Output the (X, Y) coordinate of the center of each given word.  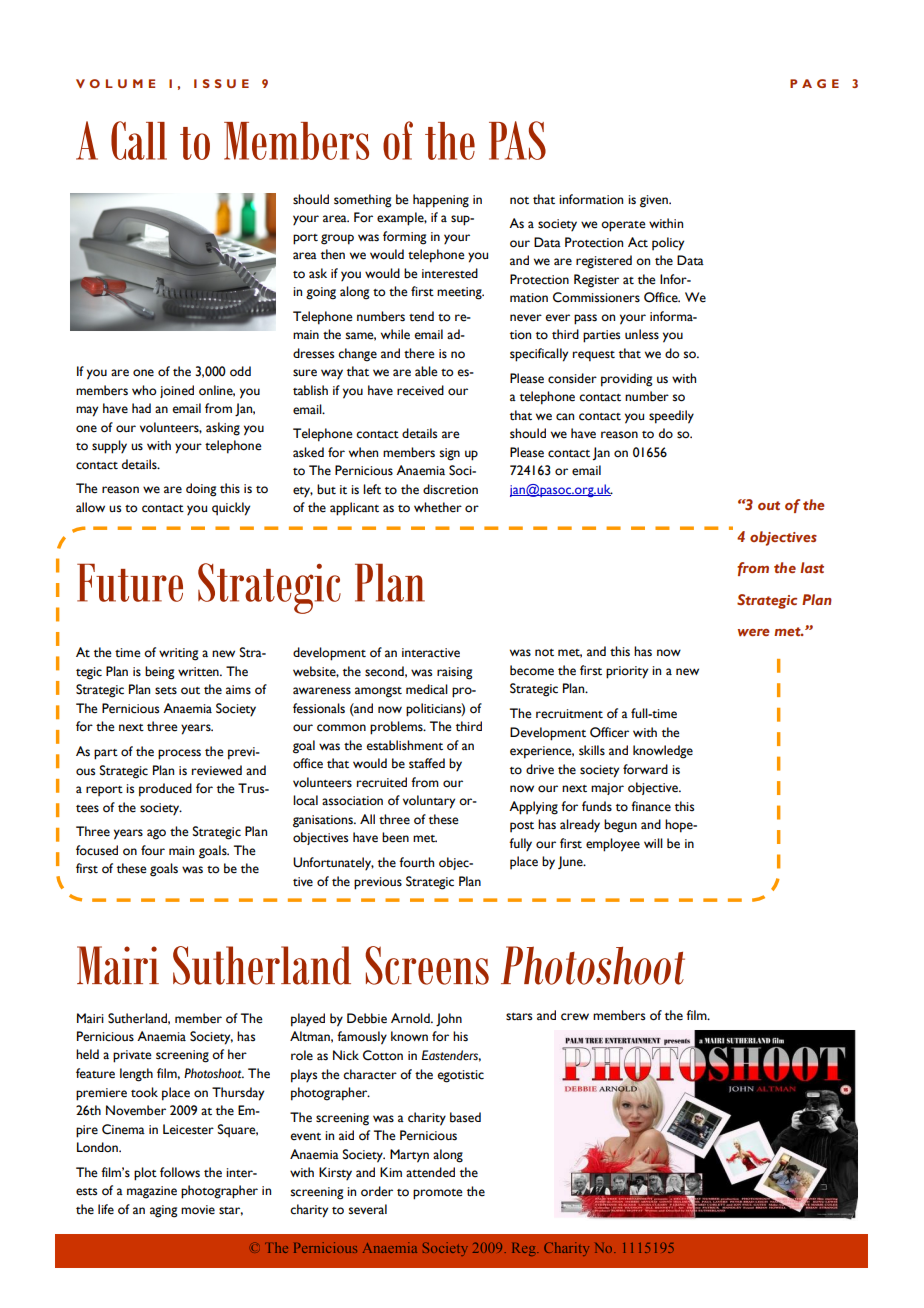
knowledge (663, 752)
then (333, 254)
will (653, 843)
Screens (427, 965)
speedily (671, 417)
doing (201, 490)
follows (180, 1172)
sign (450, 454)
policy (668, 244)
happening (441, 201)
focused (97, 850)
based (465, 1117)
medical (427, 689)
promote (438, 1194)
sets (166, 691)
